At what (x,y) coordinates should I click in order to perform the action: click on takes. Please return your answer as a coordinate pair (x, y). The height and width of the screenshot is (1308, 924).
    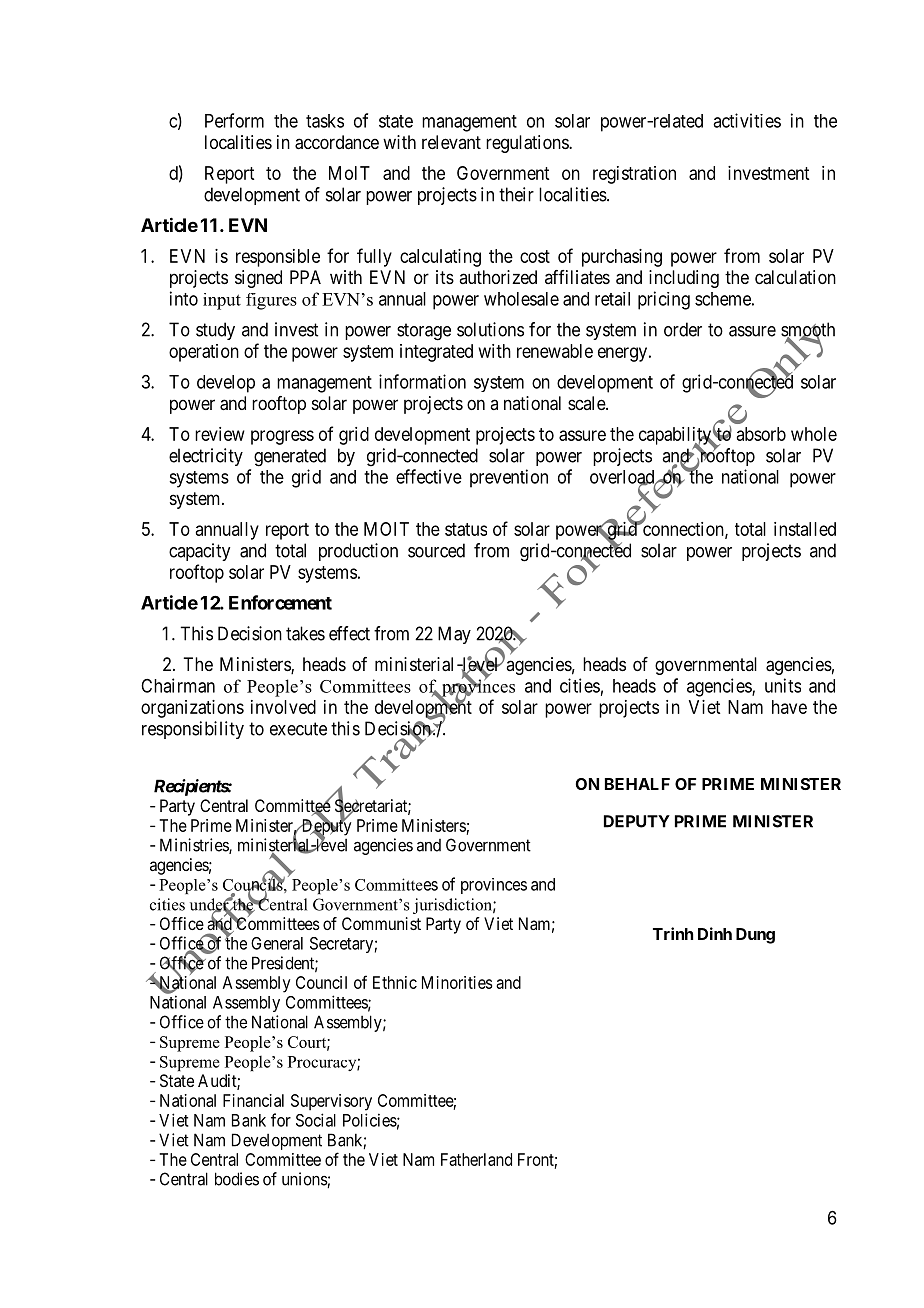
    Looking at the image, I should click on (305, 633).
